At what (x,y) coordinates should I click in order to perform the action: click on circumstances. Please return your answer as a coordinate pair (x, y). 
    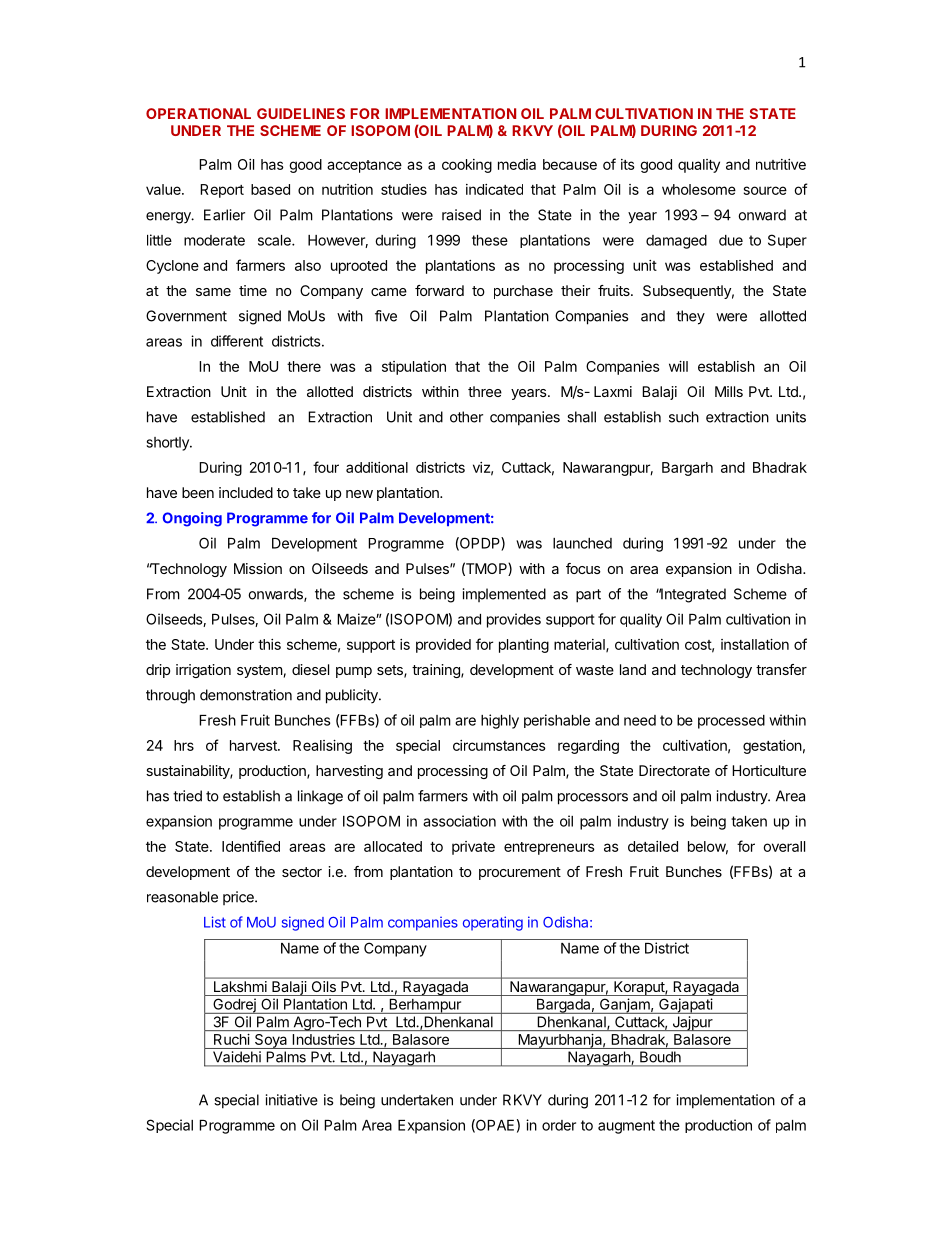
    Looking at the image, I should click on (499, 745).
